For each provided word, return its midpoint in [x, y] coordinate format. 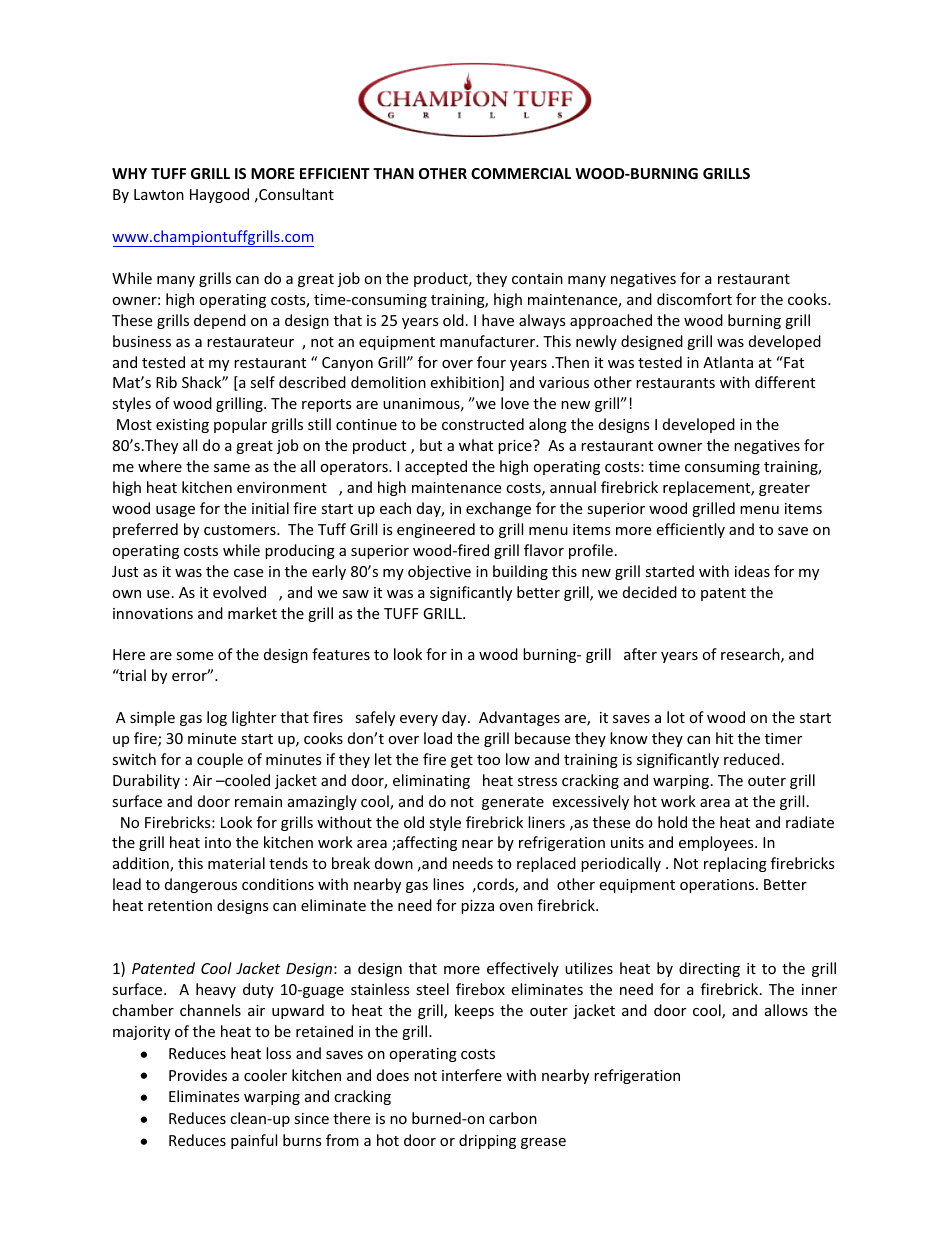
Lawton [159, 194]
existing [182, 426]
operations [718, 886]
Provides [198, 1075]
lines [448, 884]
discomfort [694, 299]
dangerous [201, 885]
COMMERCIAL [521, 173]
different [785, 382]
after [640, 654]
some [194, 656]
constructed [483, 424]
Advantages [519, 718]
